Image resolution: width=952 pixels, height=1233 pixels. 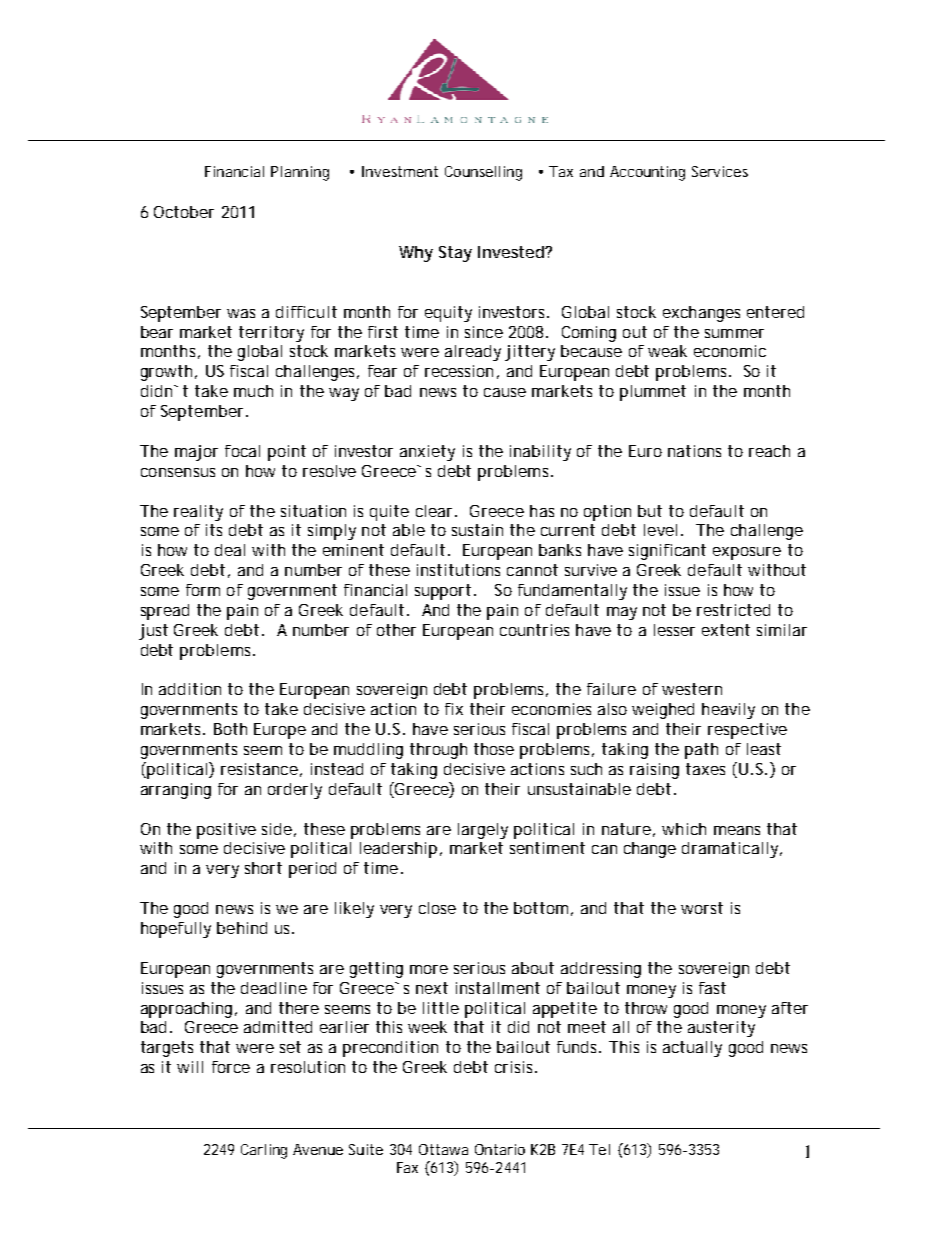 I want to click on Counselling, so click(x=483, y=173).
